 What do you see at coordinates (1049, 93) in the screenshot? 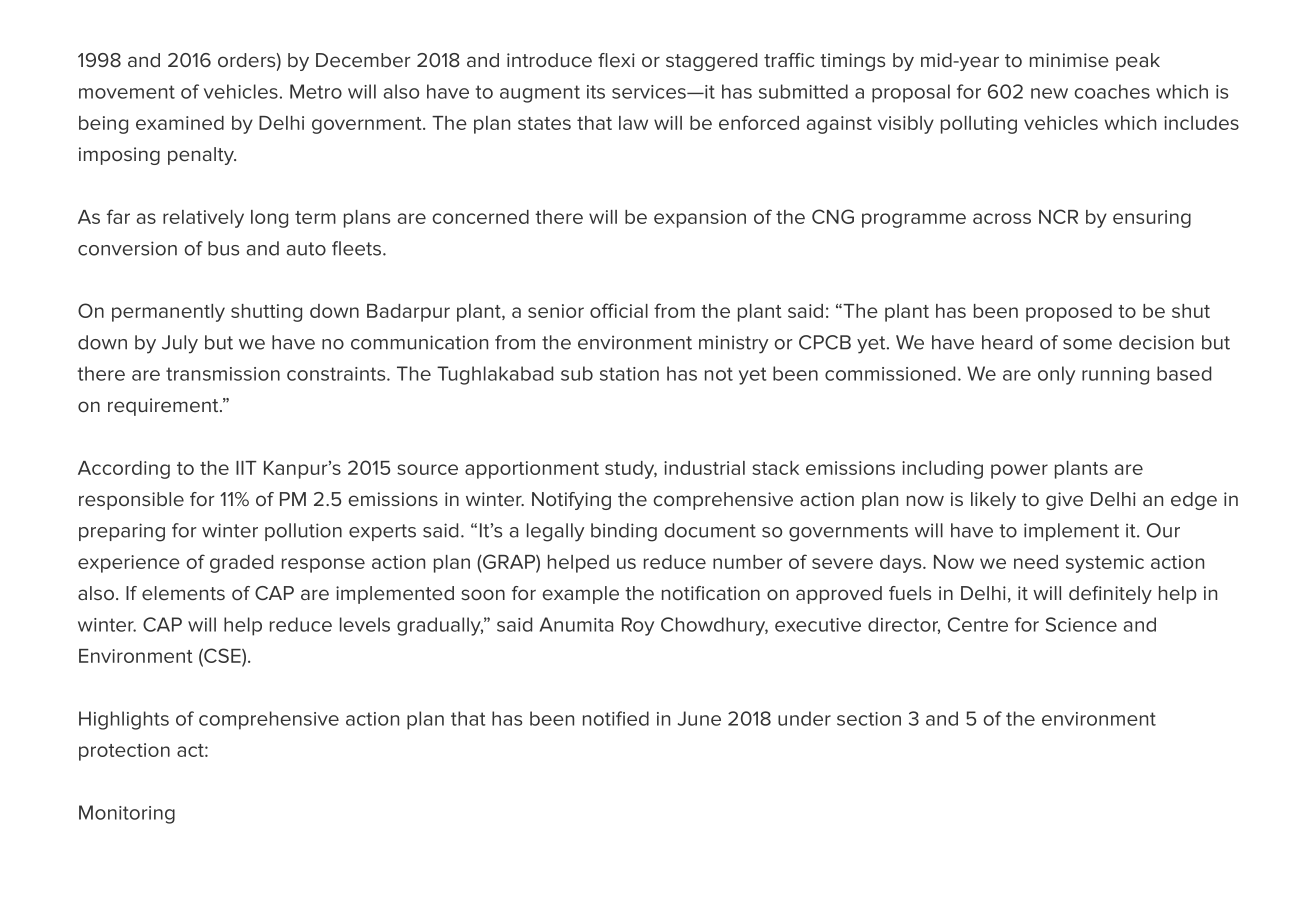
I see `new` at bounding box center [1049, 93].
